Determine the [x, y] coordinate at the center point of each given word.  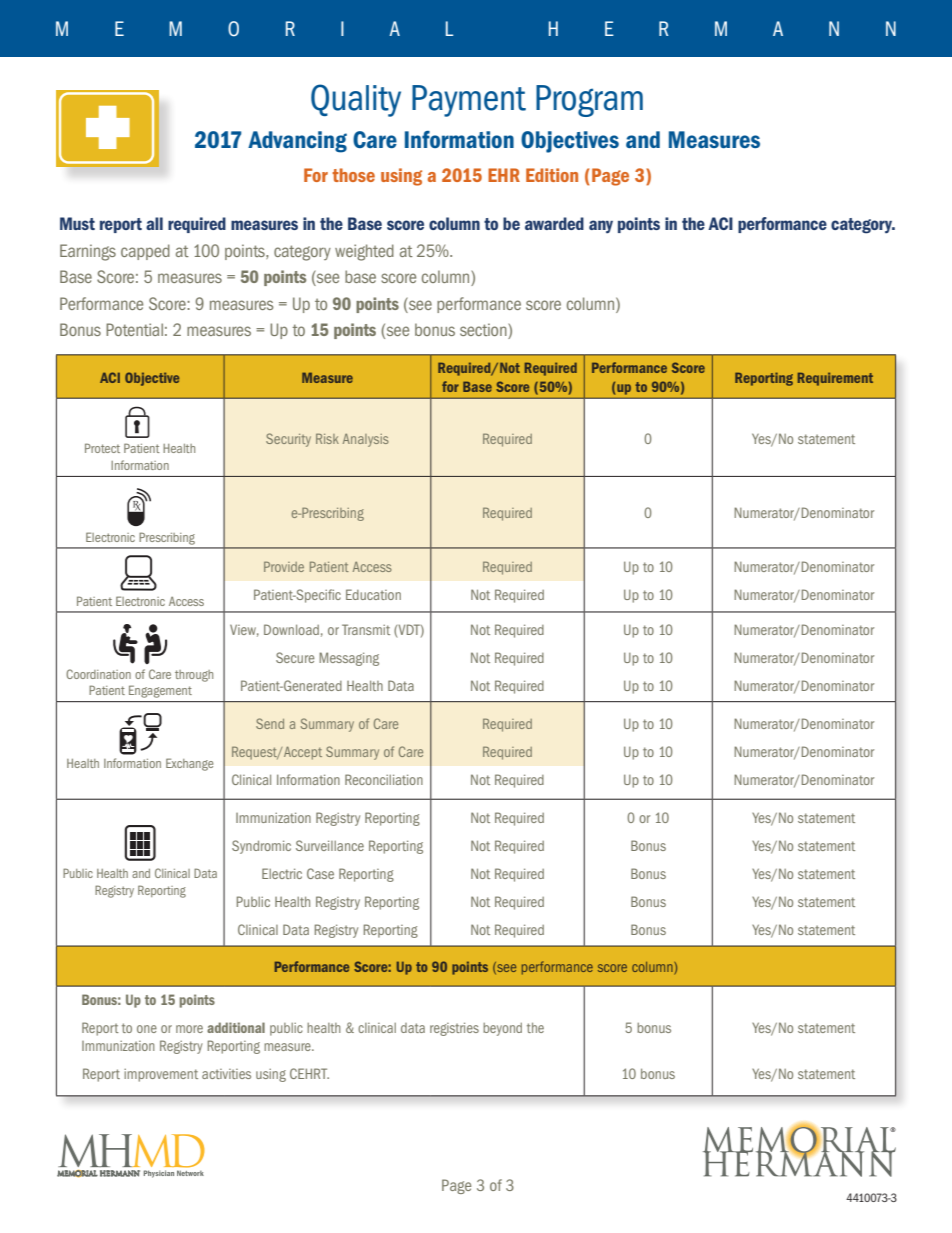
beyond [502, 1029]
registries [454, 1029]
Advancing [297, 142]
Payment [469, 101]
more [189, 1029]
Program [589, 101]
